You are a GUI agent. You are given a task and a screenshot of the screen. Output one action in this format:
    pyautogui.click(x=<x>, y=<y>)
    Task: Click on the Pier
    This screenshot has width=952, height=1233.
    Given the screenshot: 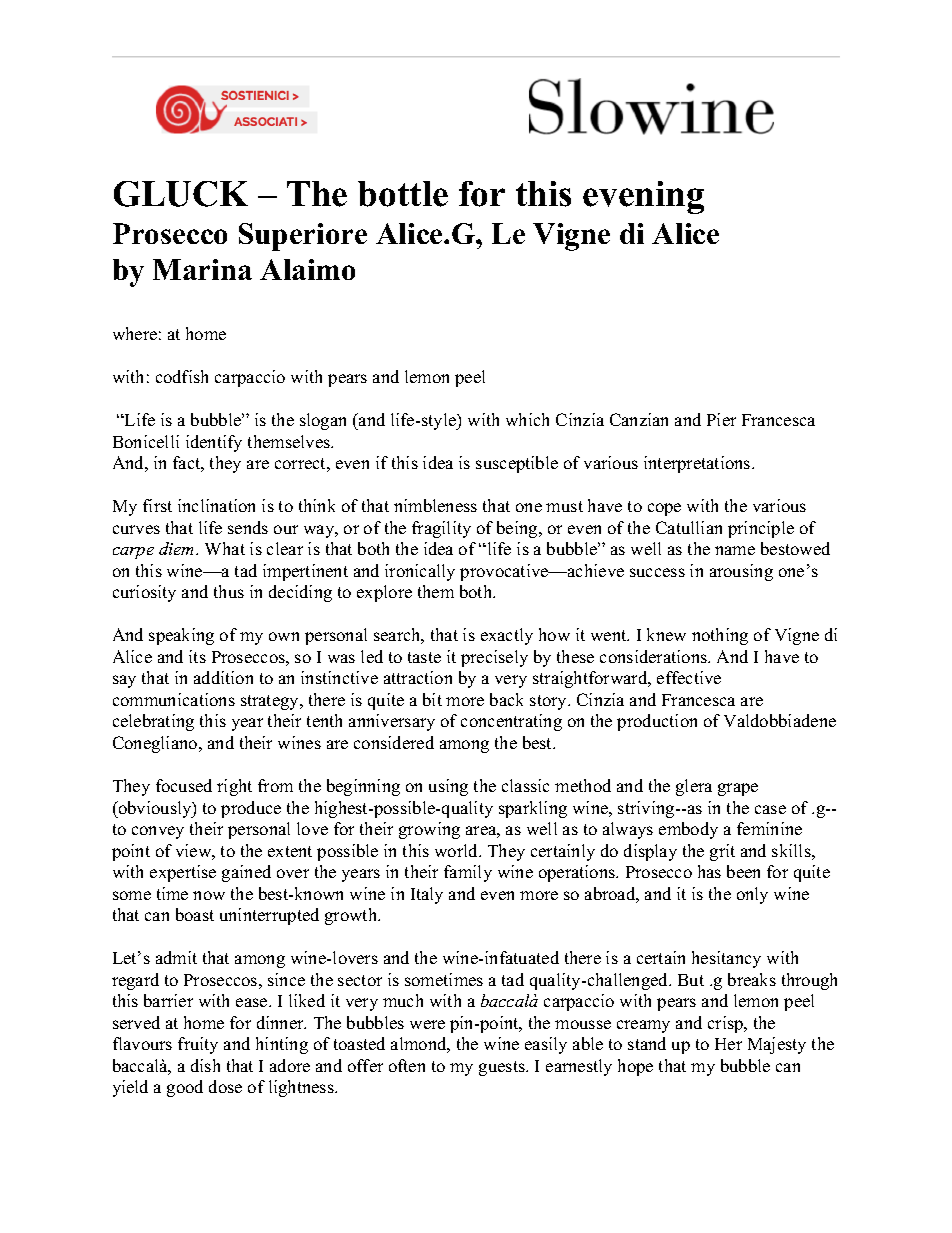 What is the action you would take?
    pyautogui.click(x=721, y=419)
